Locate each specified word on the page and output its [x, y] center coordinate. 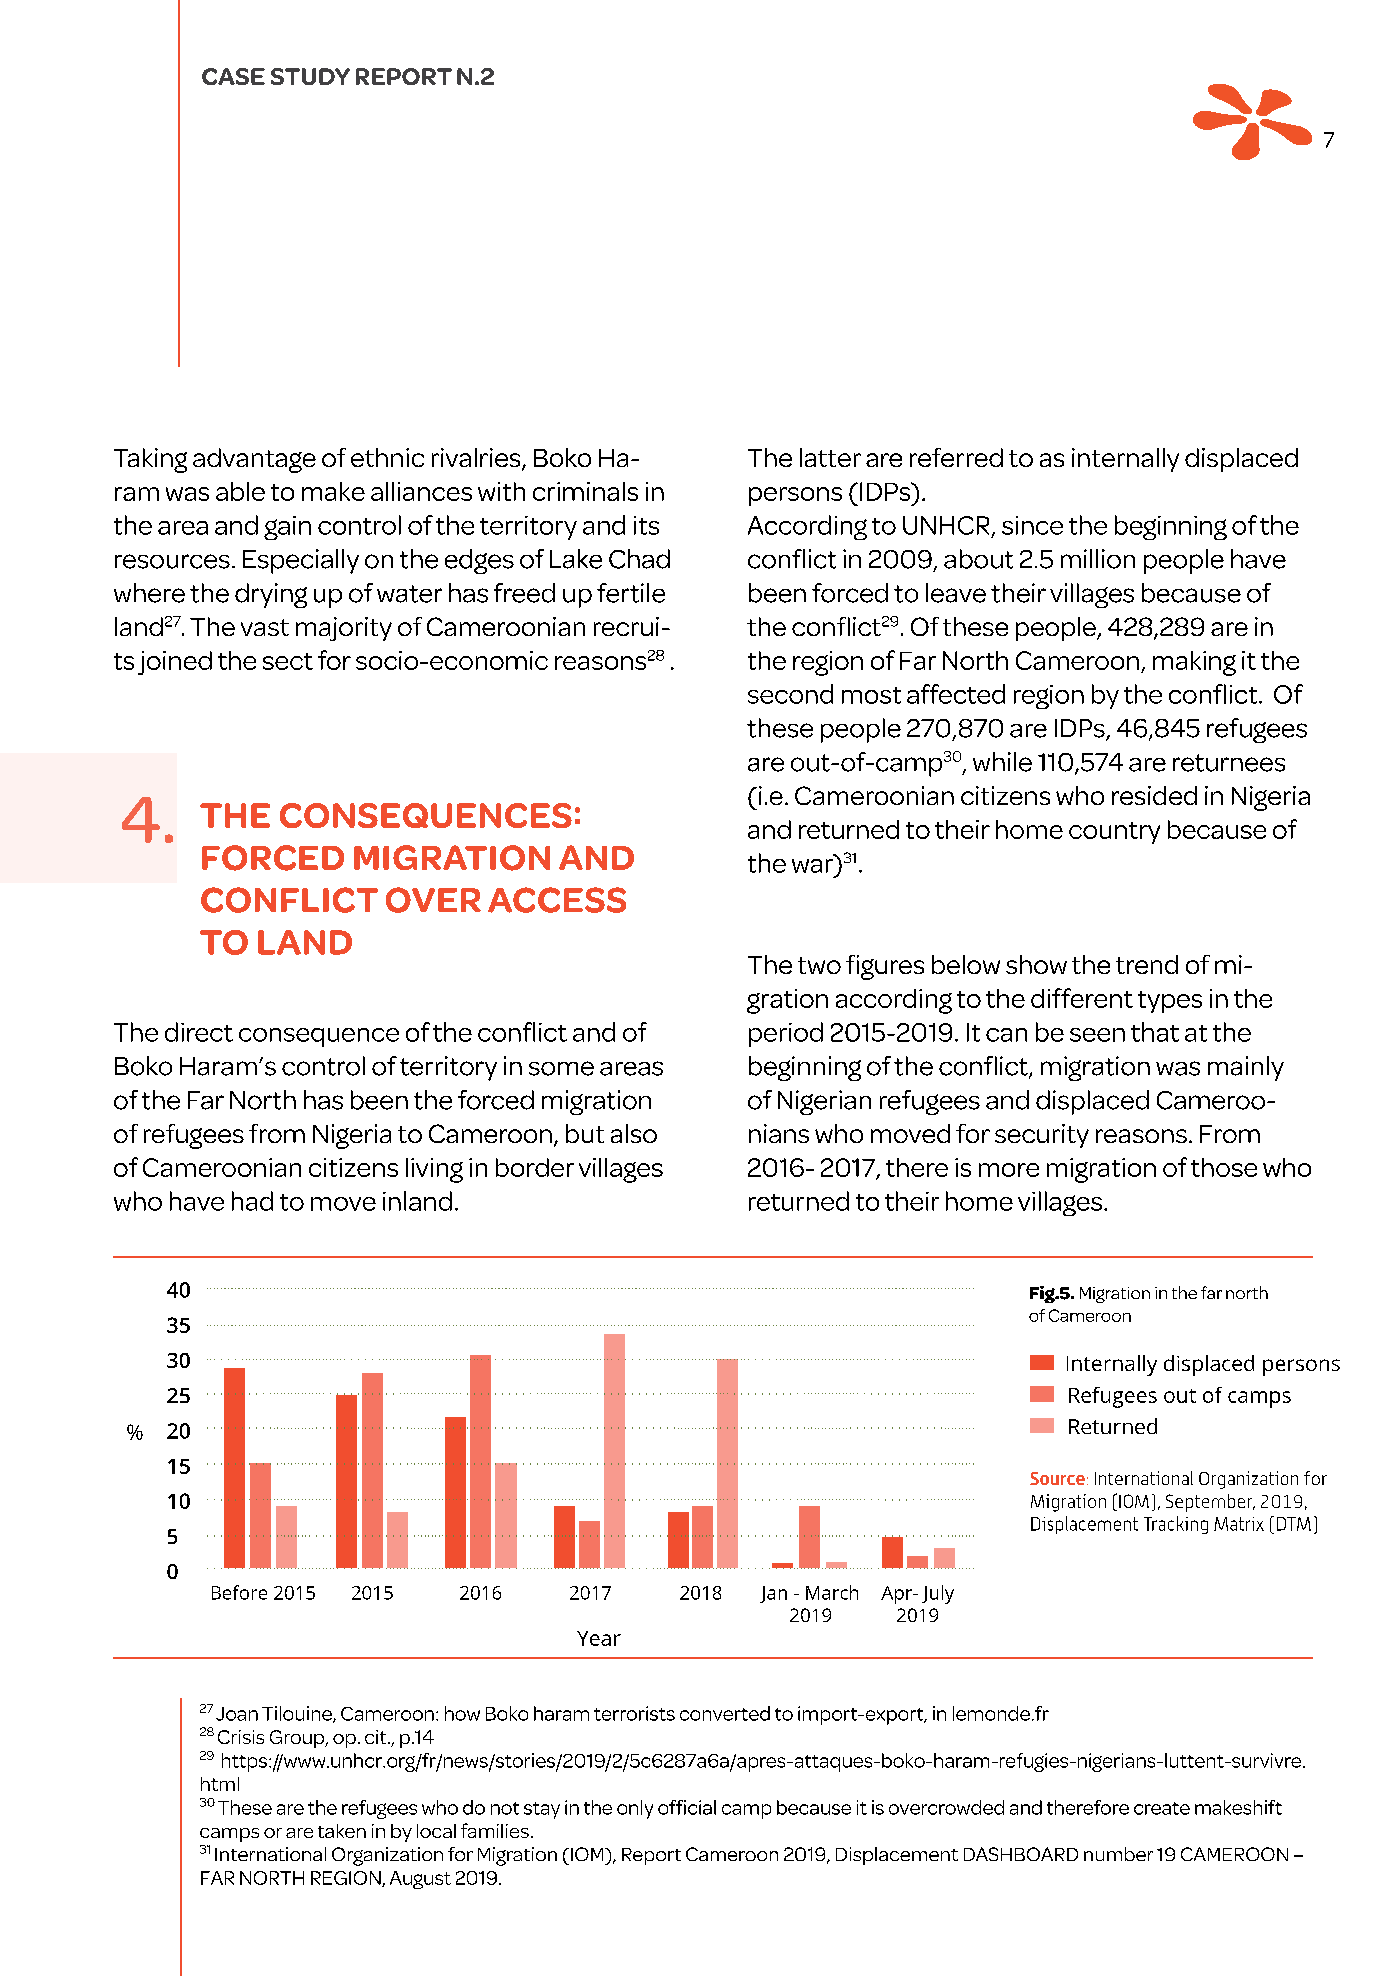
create [1162, 1808]
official [687, 1807]
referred [956, 457]
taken [342, 1831]
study [310, 76]
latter [830, 457]
